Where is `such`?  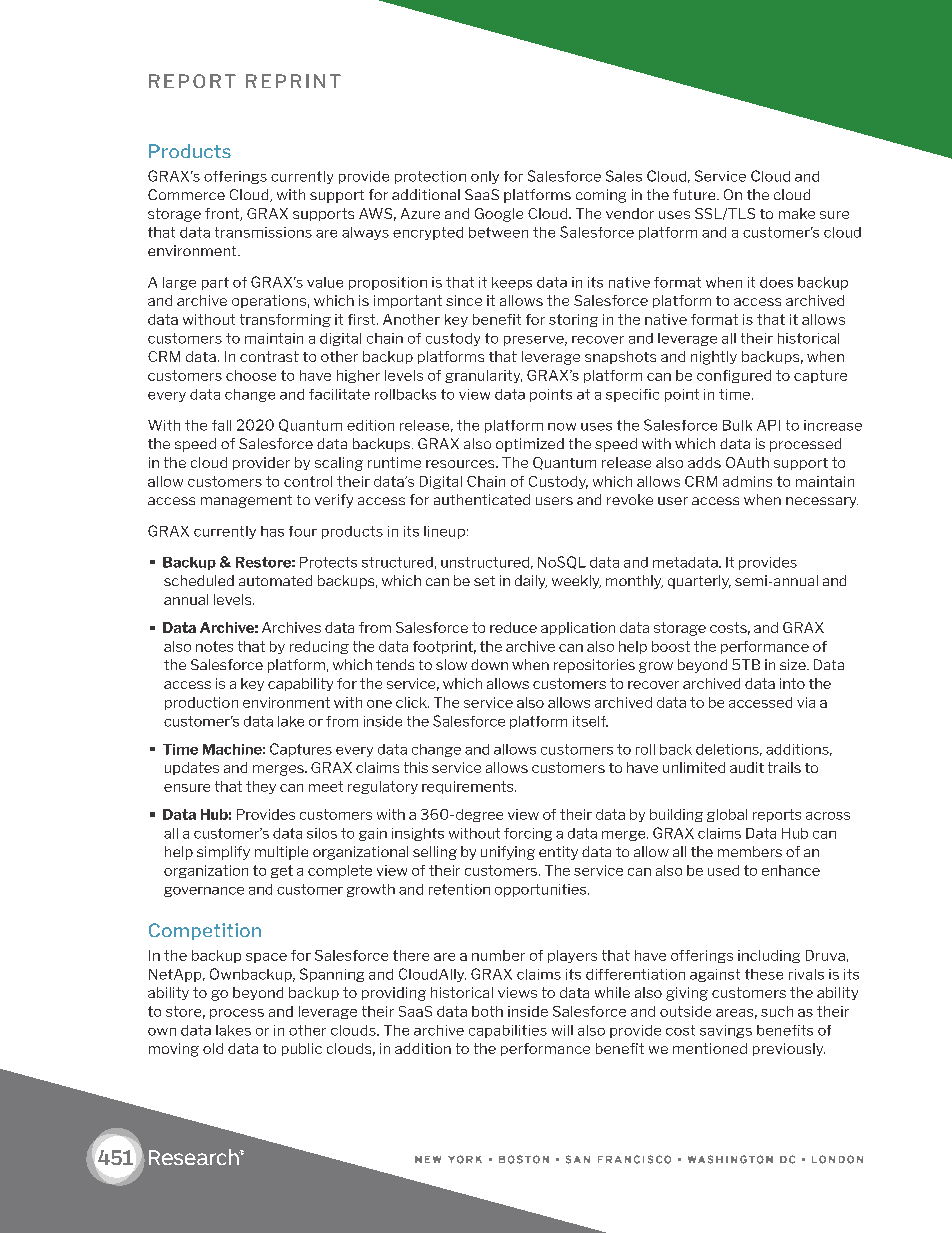 such is located at coordinates (777, 1011).
